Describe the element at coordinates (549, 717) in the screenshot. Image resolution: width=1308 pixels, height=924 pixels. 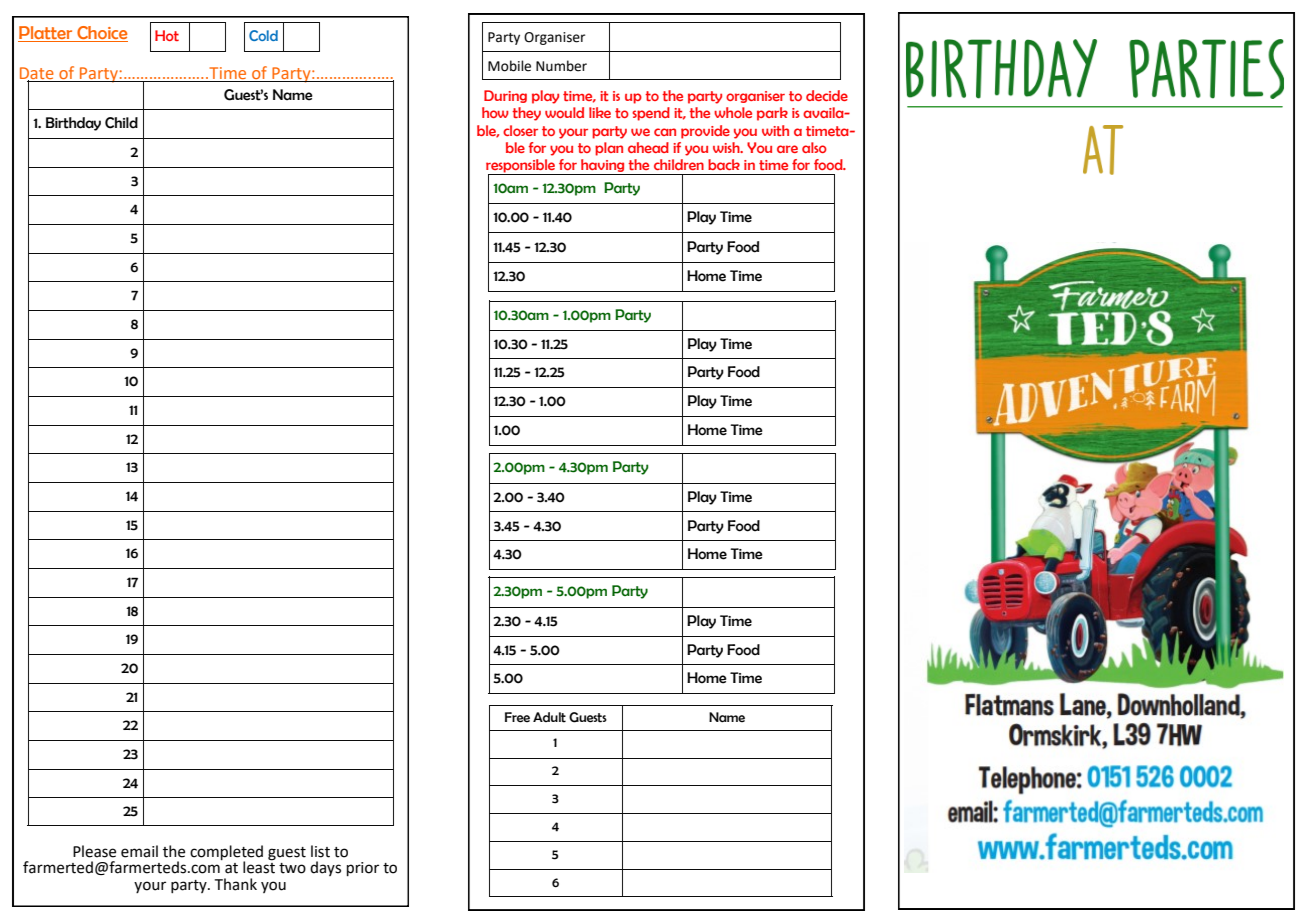
I see `Adult` at that location.
